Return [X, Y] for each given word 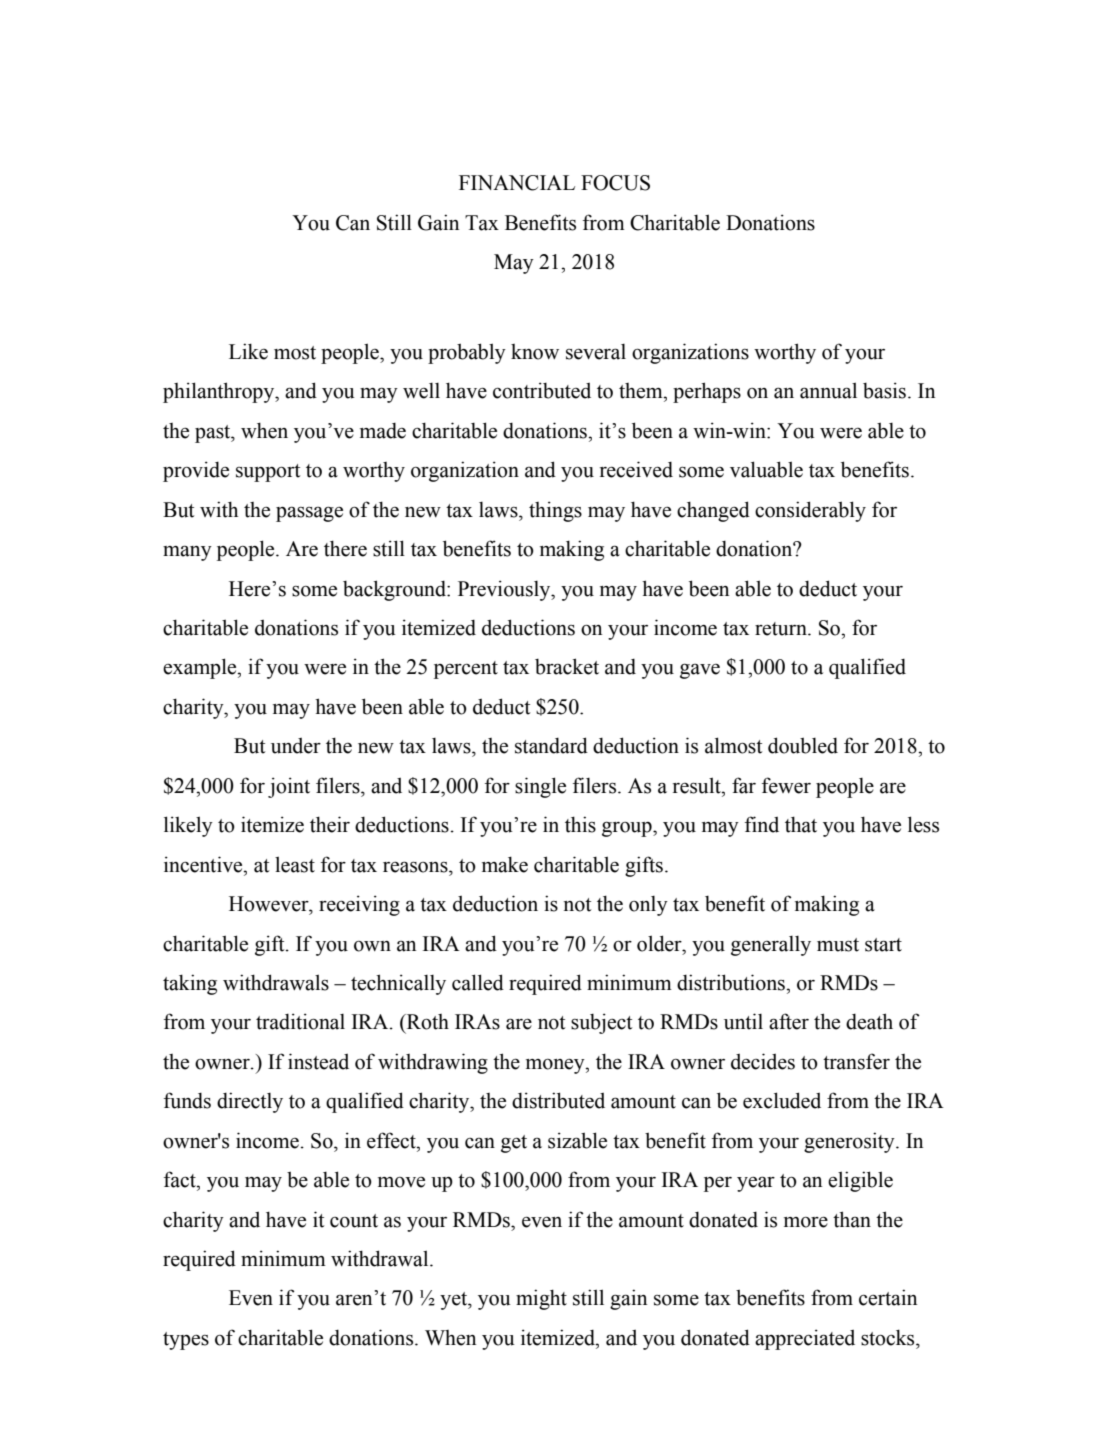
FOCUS [615, 183]
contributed [542, 390]
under [296, 745]
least [295, 864]
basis [884, 390]
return [782, 629]
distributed [558, 1100]
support [268, 473]
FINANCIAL [517, 183]
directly [250, 1102]
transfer [856, 1061]
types [186, 1341]
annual [828, 390]
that [801, 824]
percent [466, 670]
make [505, 864]
